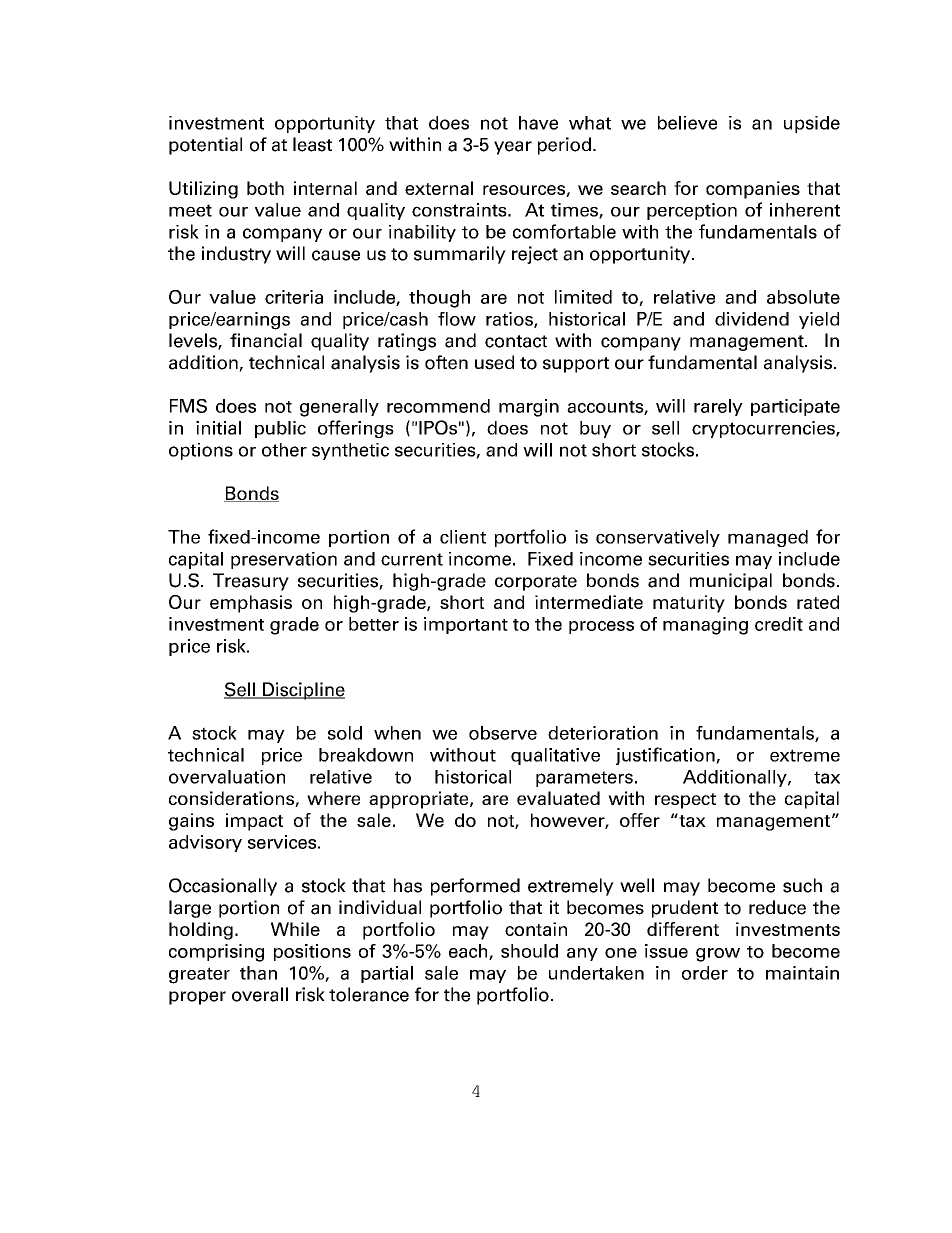 Image resolution: width=952 pixels, height=1233 pixels. Describe the element at coordinates (513, 148) in the screenshot. I see `year` at that location.
